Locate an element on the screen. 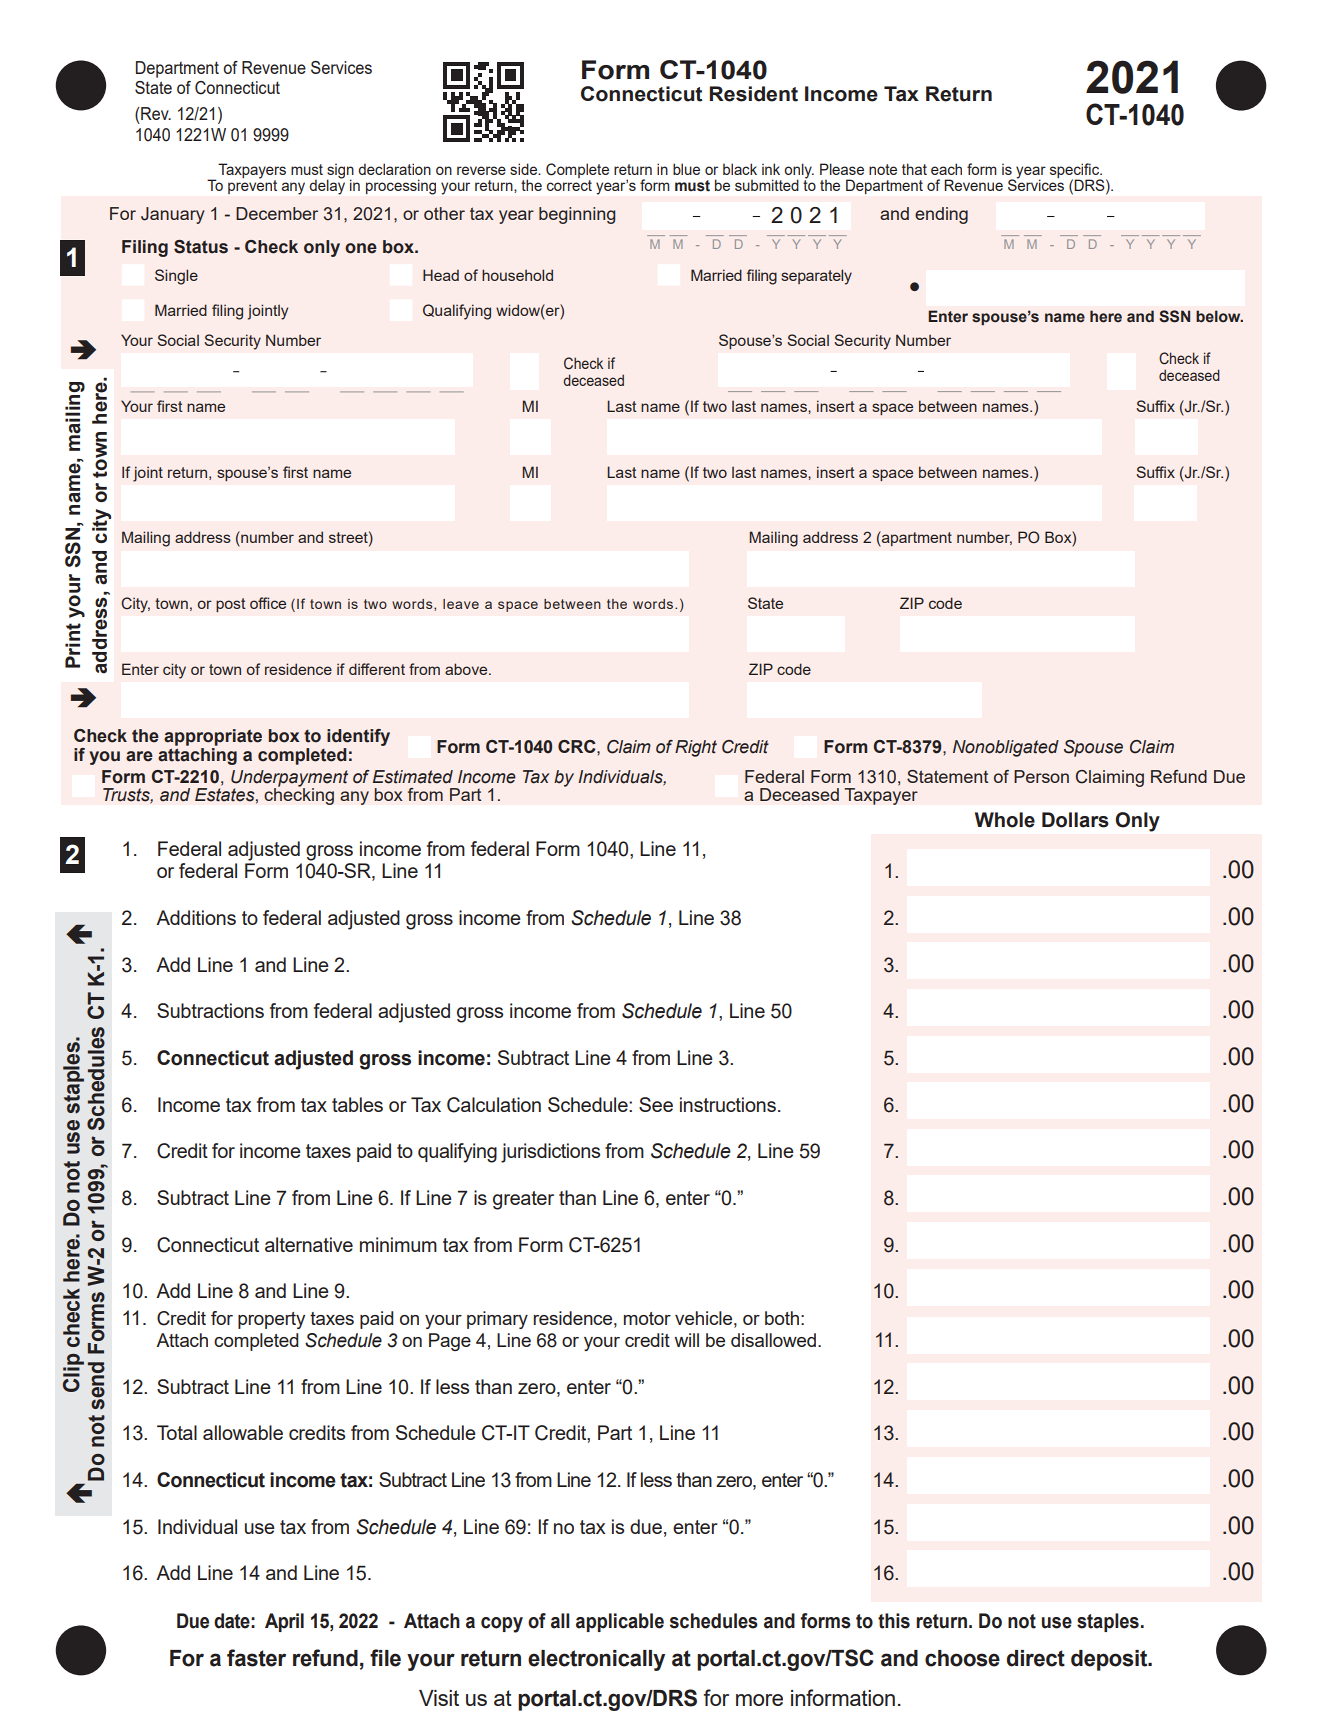 The width and height of the screenshot is (1322, 1736). December is located at coordinates (277, 213).
